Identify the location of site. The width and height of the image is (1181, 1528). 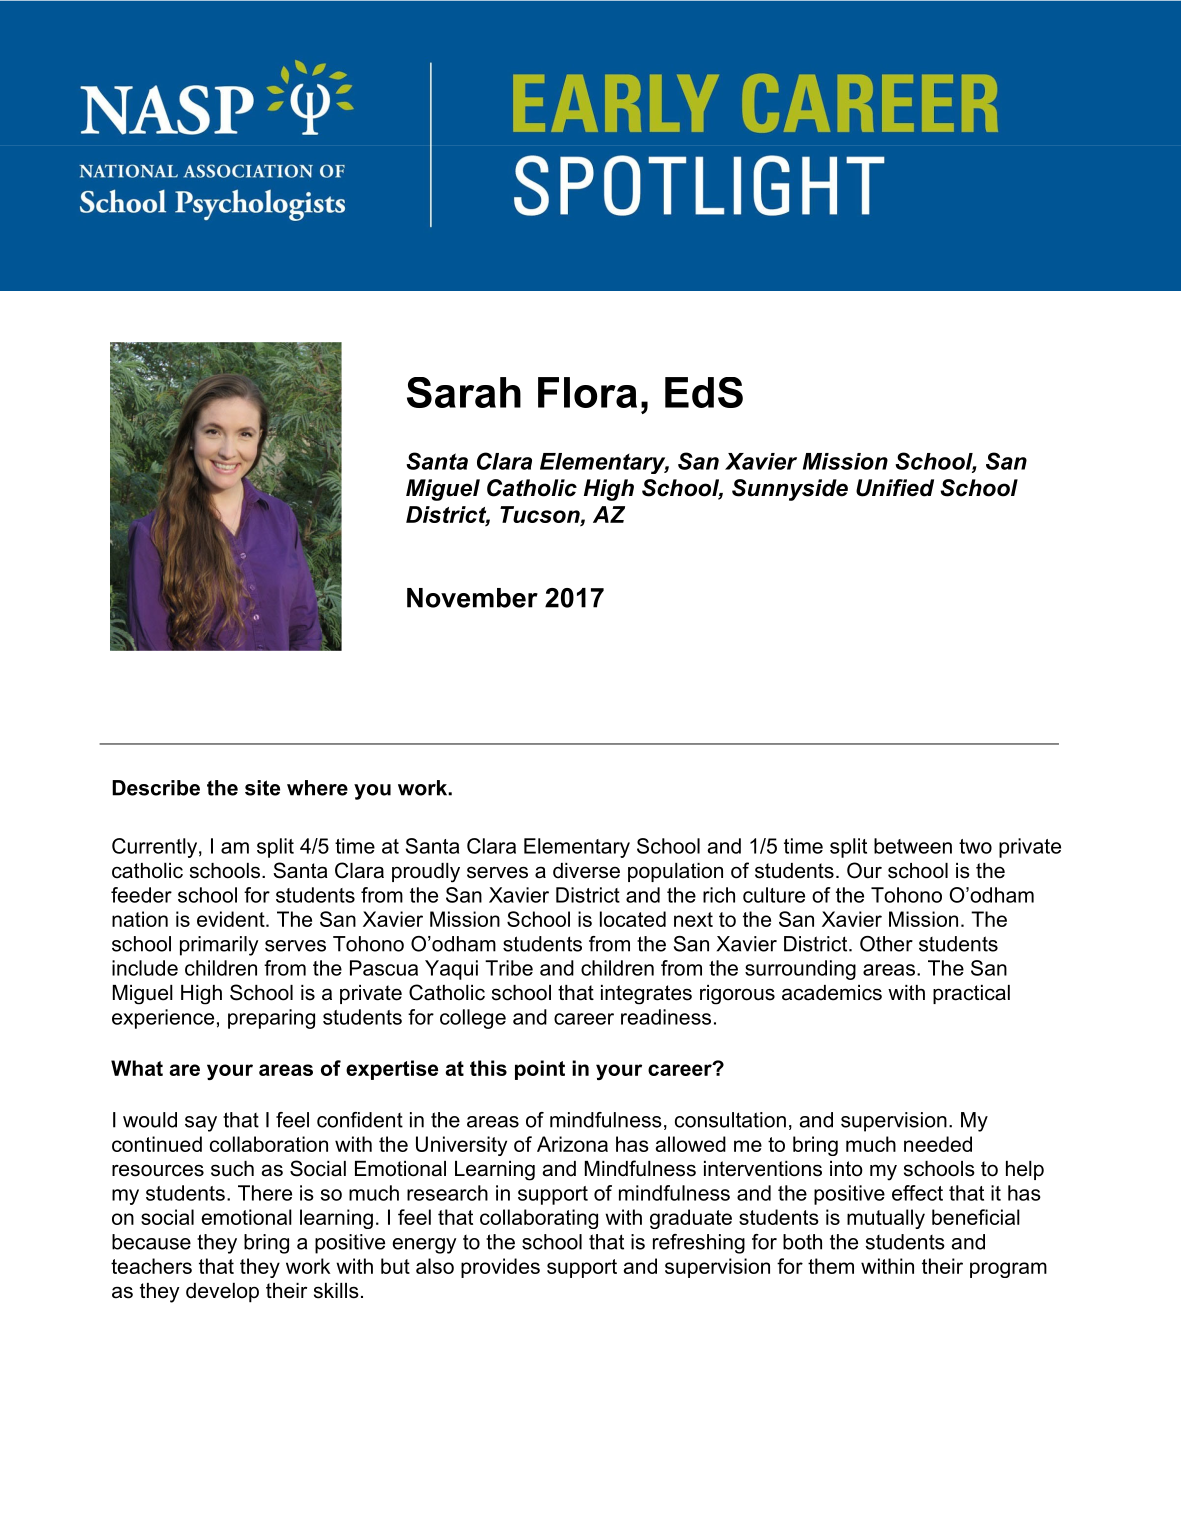
(262, 788).
